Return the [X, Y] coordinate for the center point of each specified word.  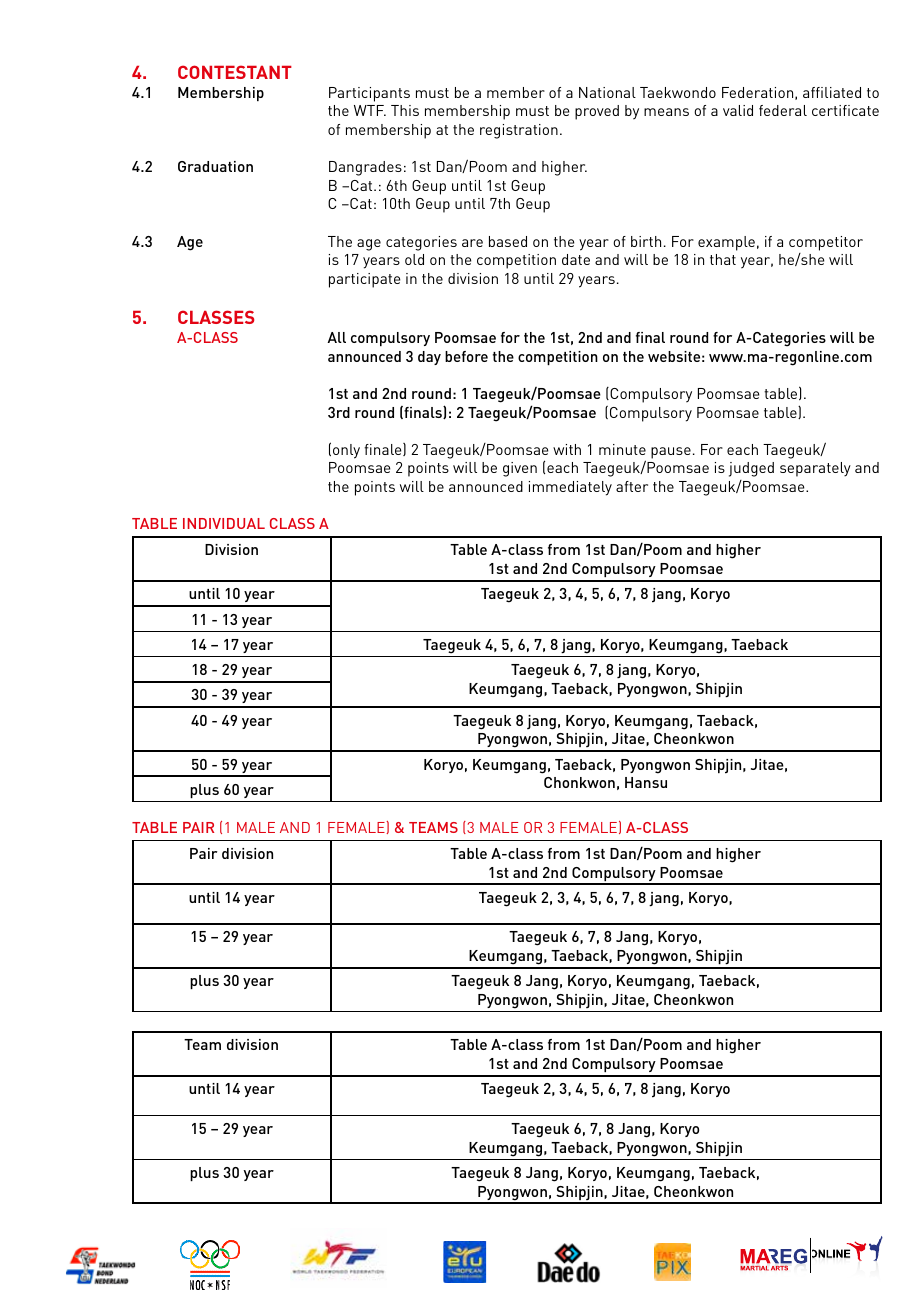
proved [597, 112]
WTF [370, 110]
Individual [224, 523]
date [576, 259]
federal [783, 110]
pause [671, 453]
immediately [570, 488]
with [567, 449]
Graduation [215, 166]
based [508, 241]
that [723, 259]
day [429, 358]
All [336, 337]
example [726, 243]
